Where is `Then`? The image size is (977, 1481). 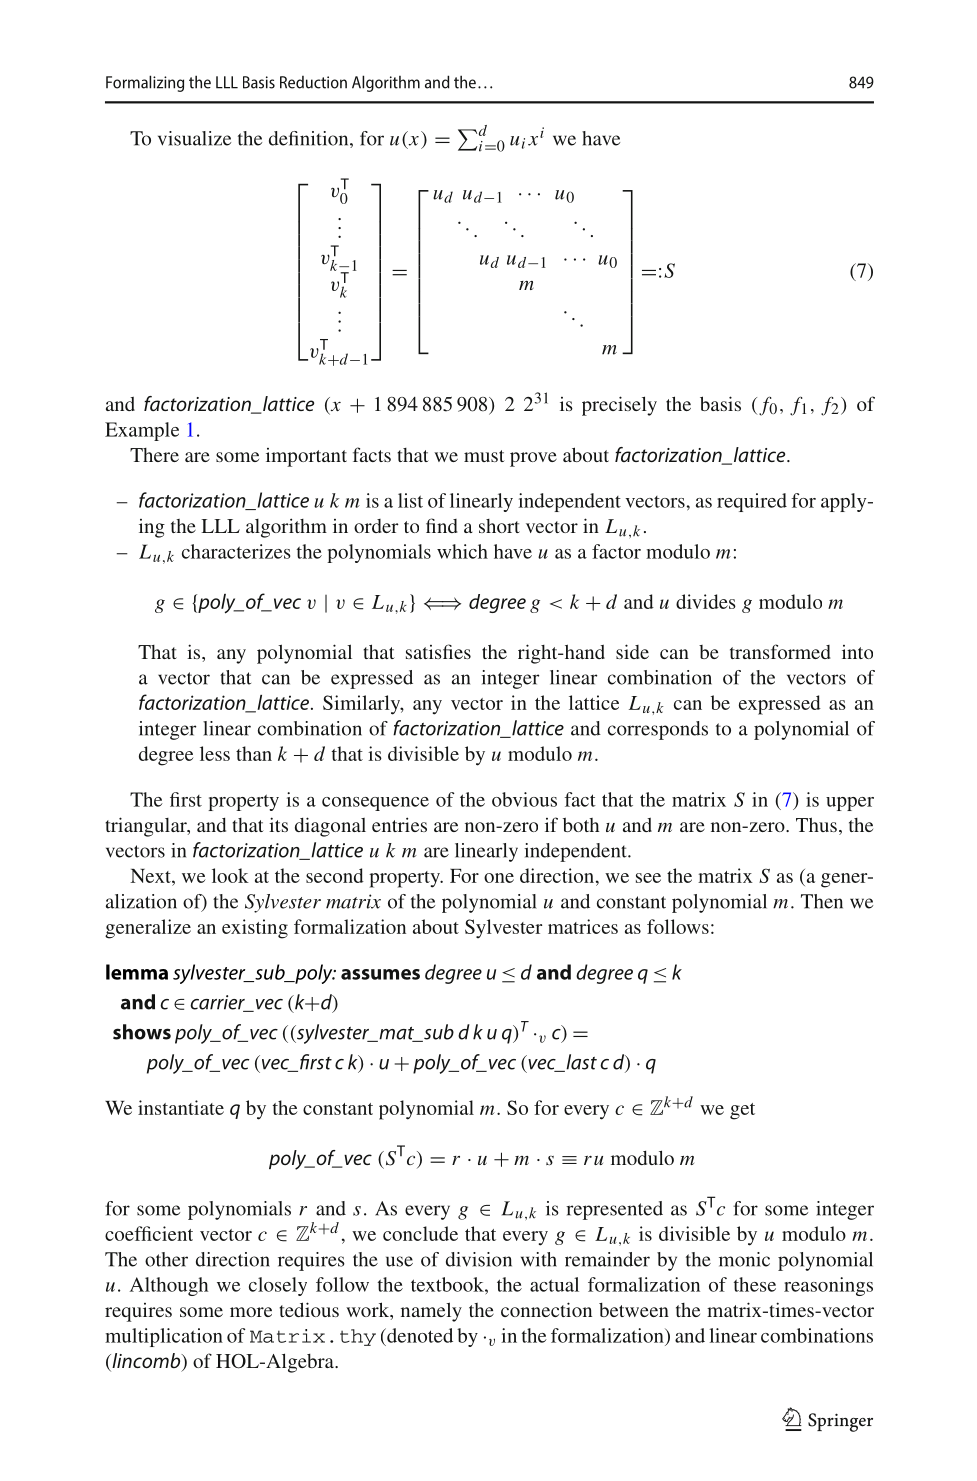 Then is located at coordinates (822, 901).
